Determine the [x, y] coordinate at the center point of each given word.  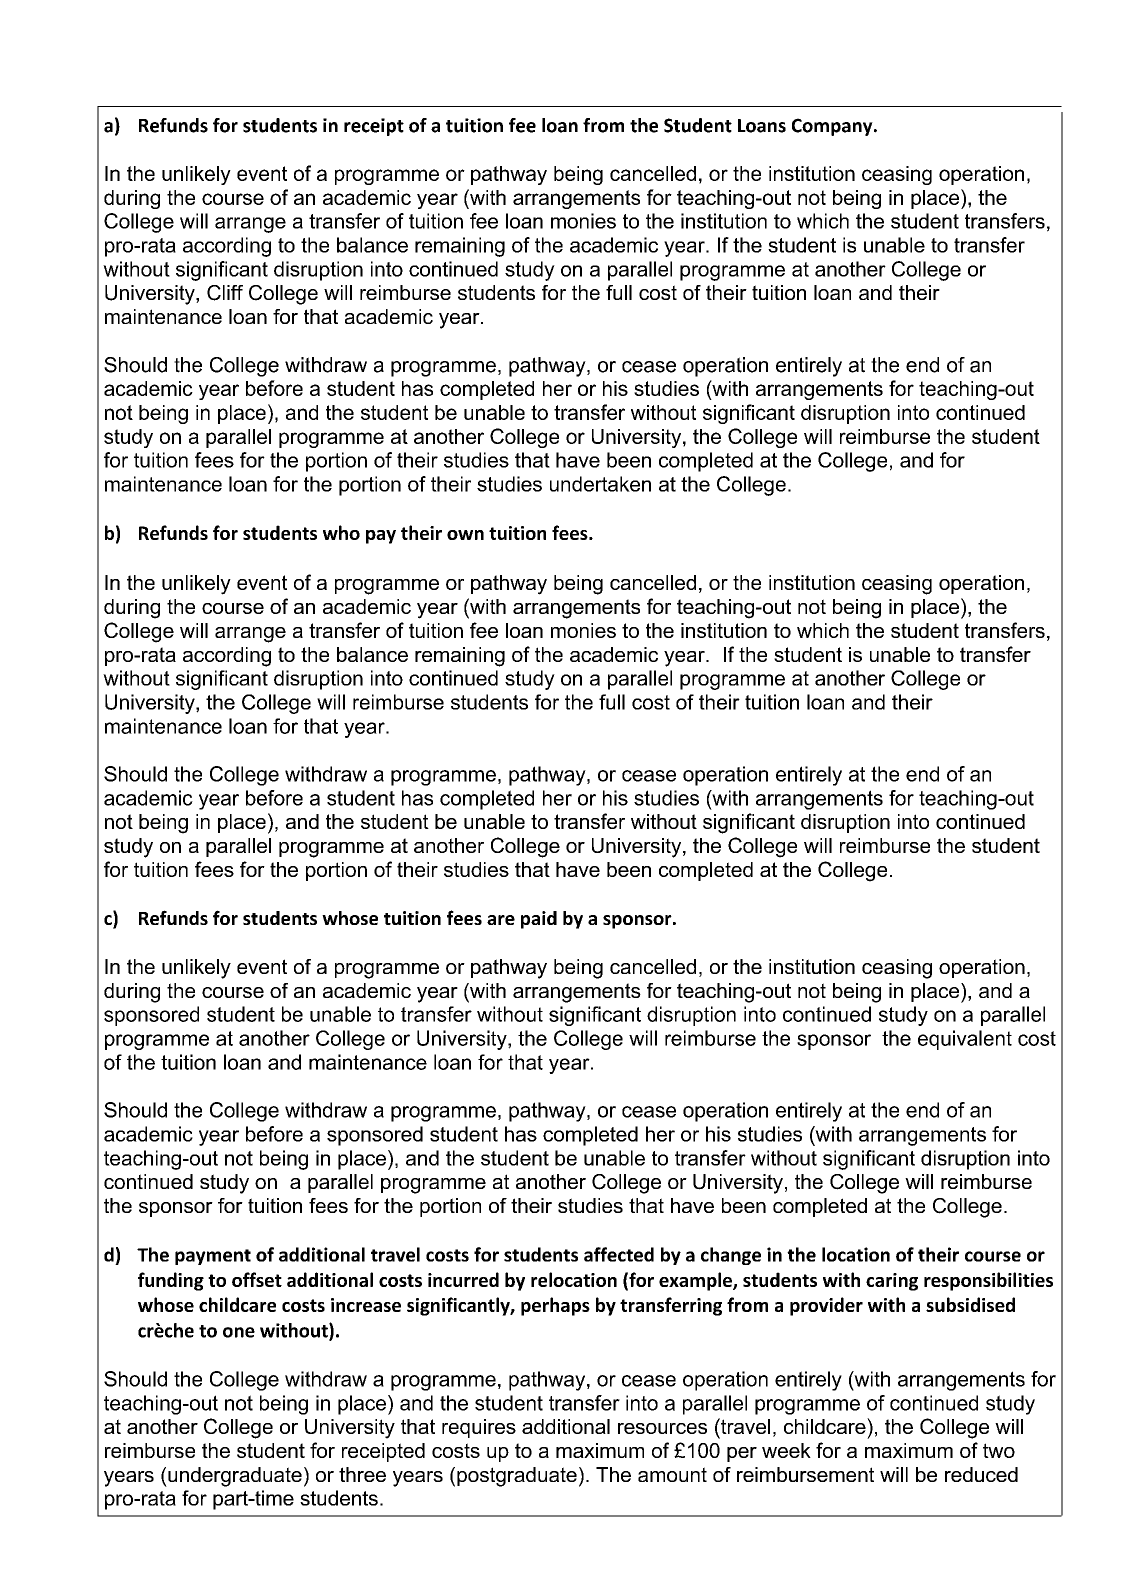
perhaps [555, 1306]
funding [171, 1281]
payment [213, 1257]
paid [539, 920]
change [731, 1256]
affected [619, 1254]
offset [257, 1279]
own [465, 535]
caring [892, 1282]
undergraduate [234, 1477]
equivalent [965, 1040]
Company [833, 127]
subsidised [970, 1304]
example [696, 1281]
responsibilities [988, 1281]
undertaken [600, 484]
